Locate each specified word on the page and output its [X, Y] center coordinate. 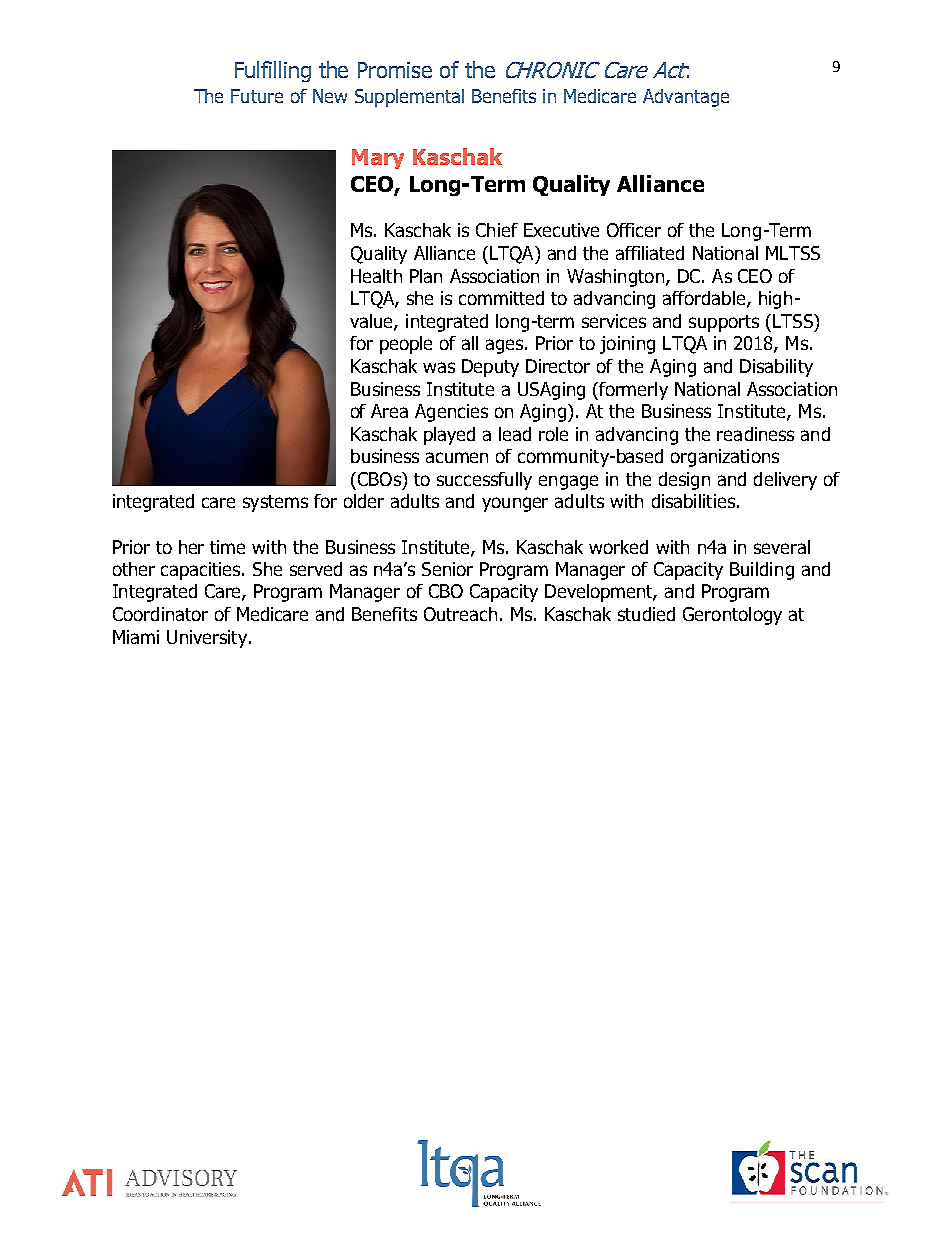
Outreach [460, 614]
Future [257, 96]
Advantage [686, 98]
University [207, 639]
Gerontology [732, 616]
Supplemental [409, 98]
